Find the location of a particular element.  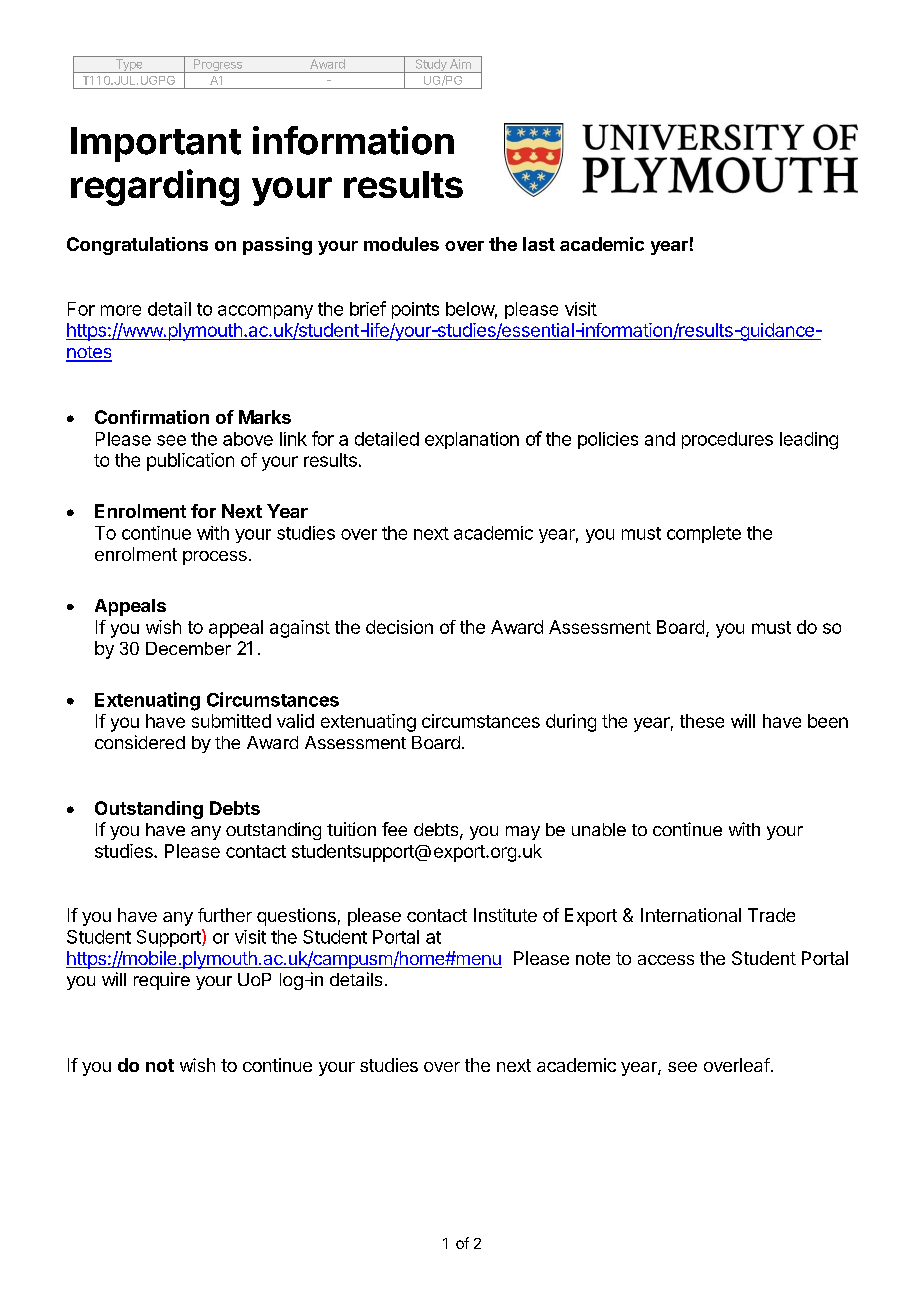

Institute is located at coordinates (505, 915).
